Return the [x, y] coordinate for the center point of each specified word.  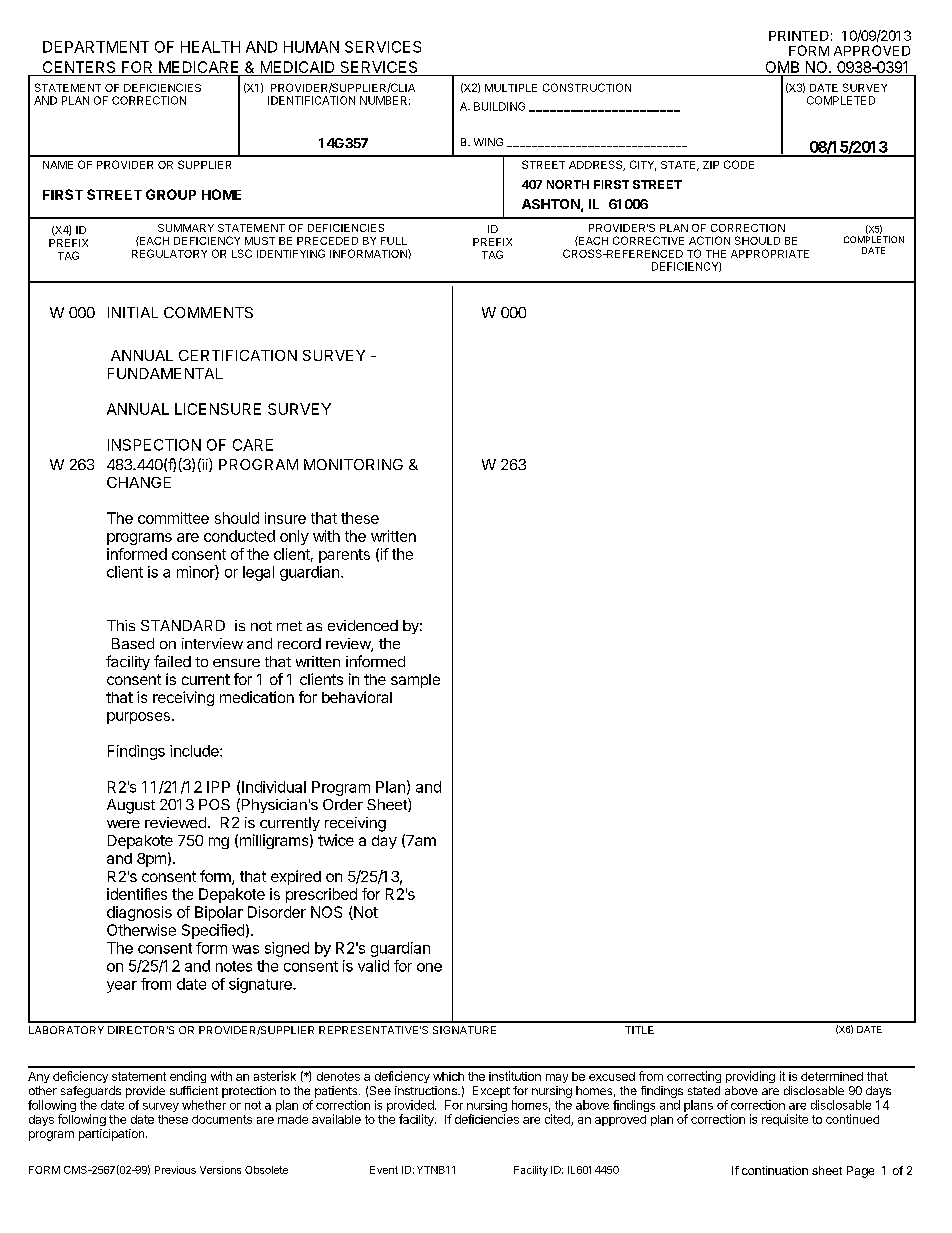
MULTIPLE [511, 88]
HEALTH [210, 47]
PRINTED [799, 36]
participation [111, 1135]
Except [491, 1092]
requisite [785, 1120]
